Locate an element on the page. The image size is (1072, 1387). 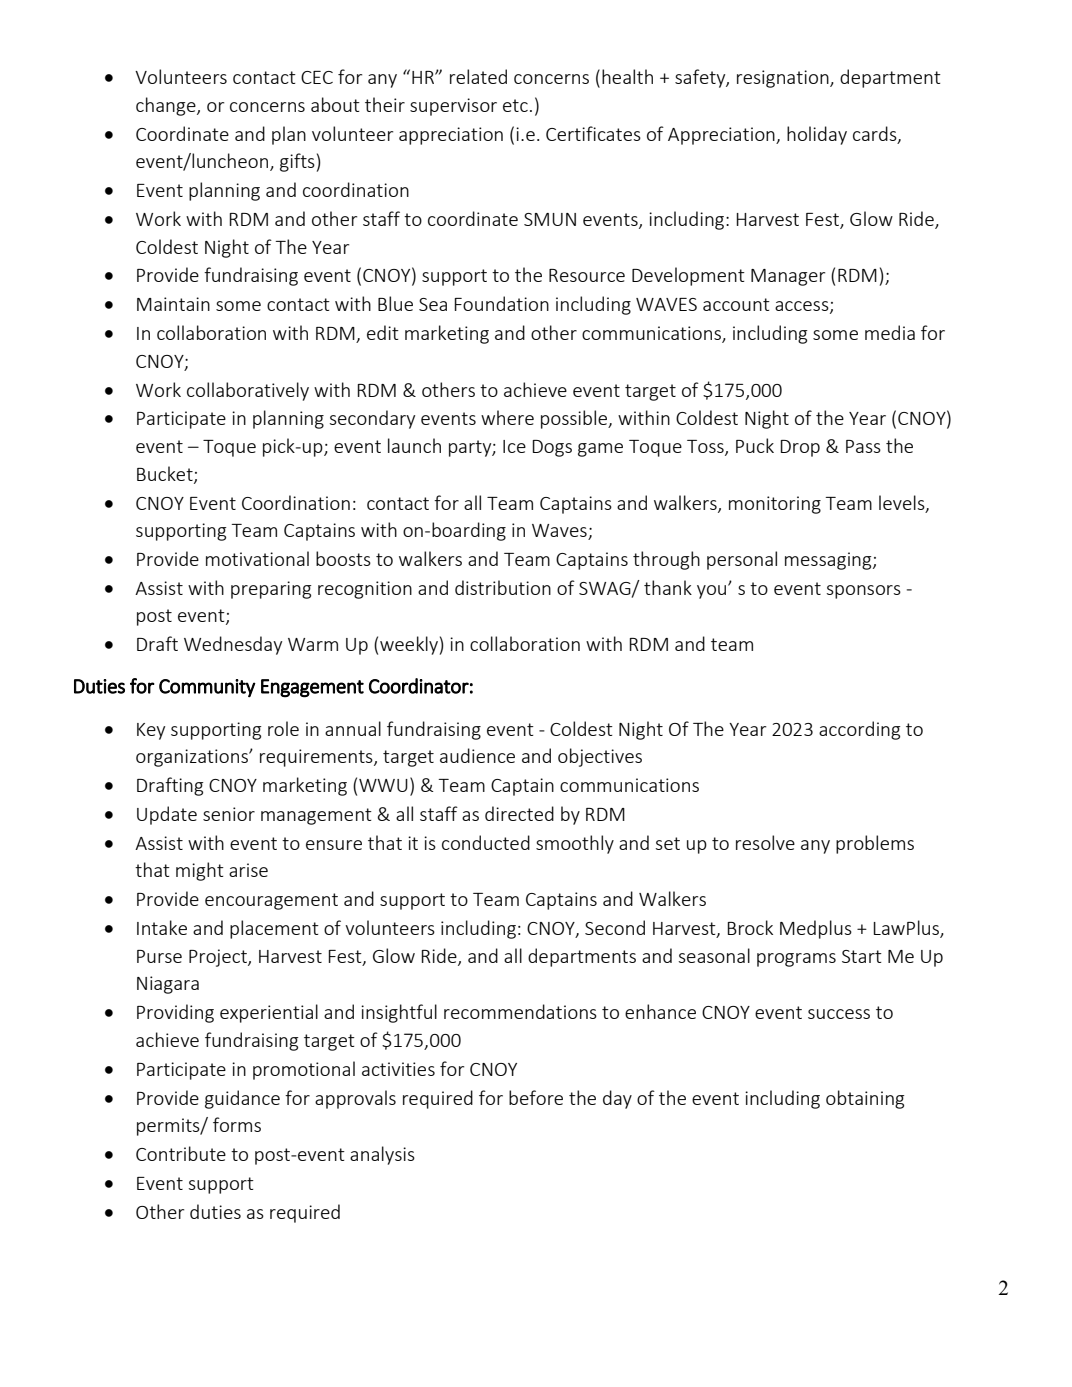
Maintain is located at coordinates (173, 304).
